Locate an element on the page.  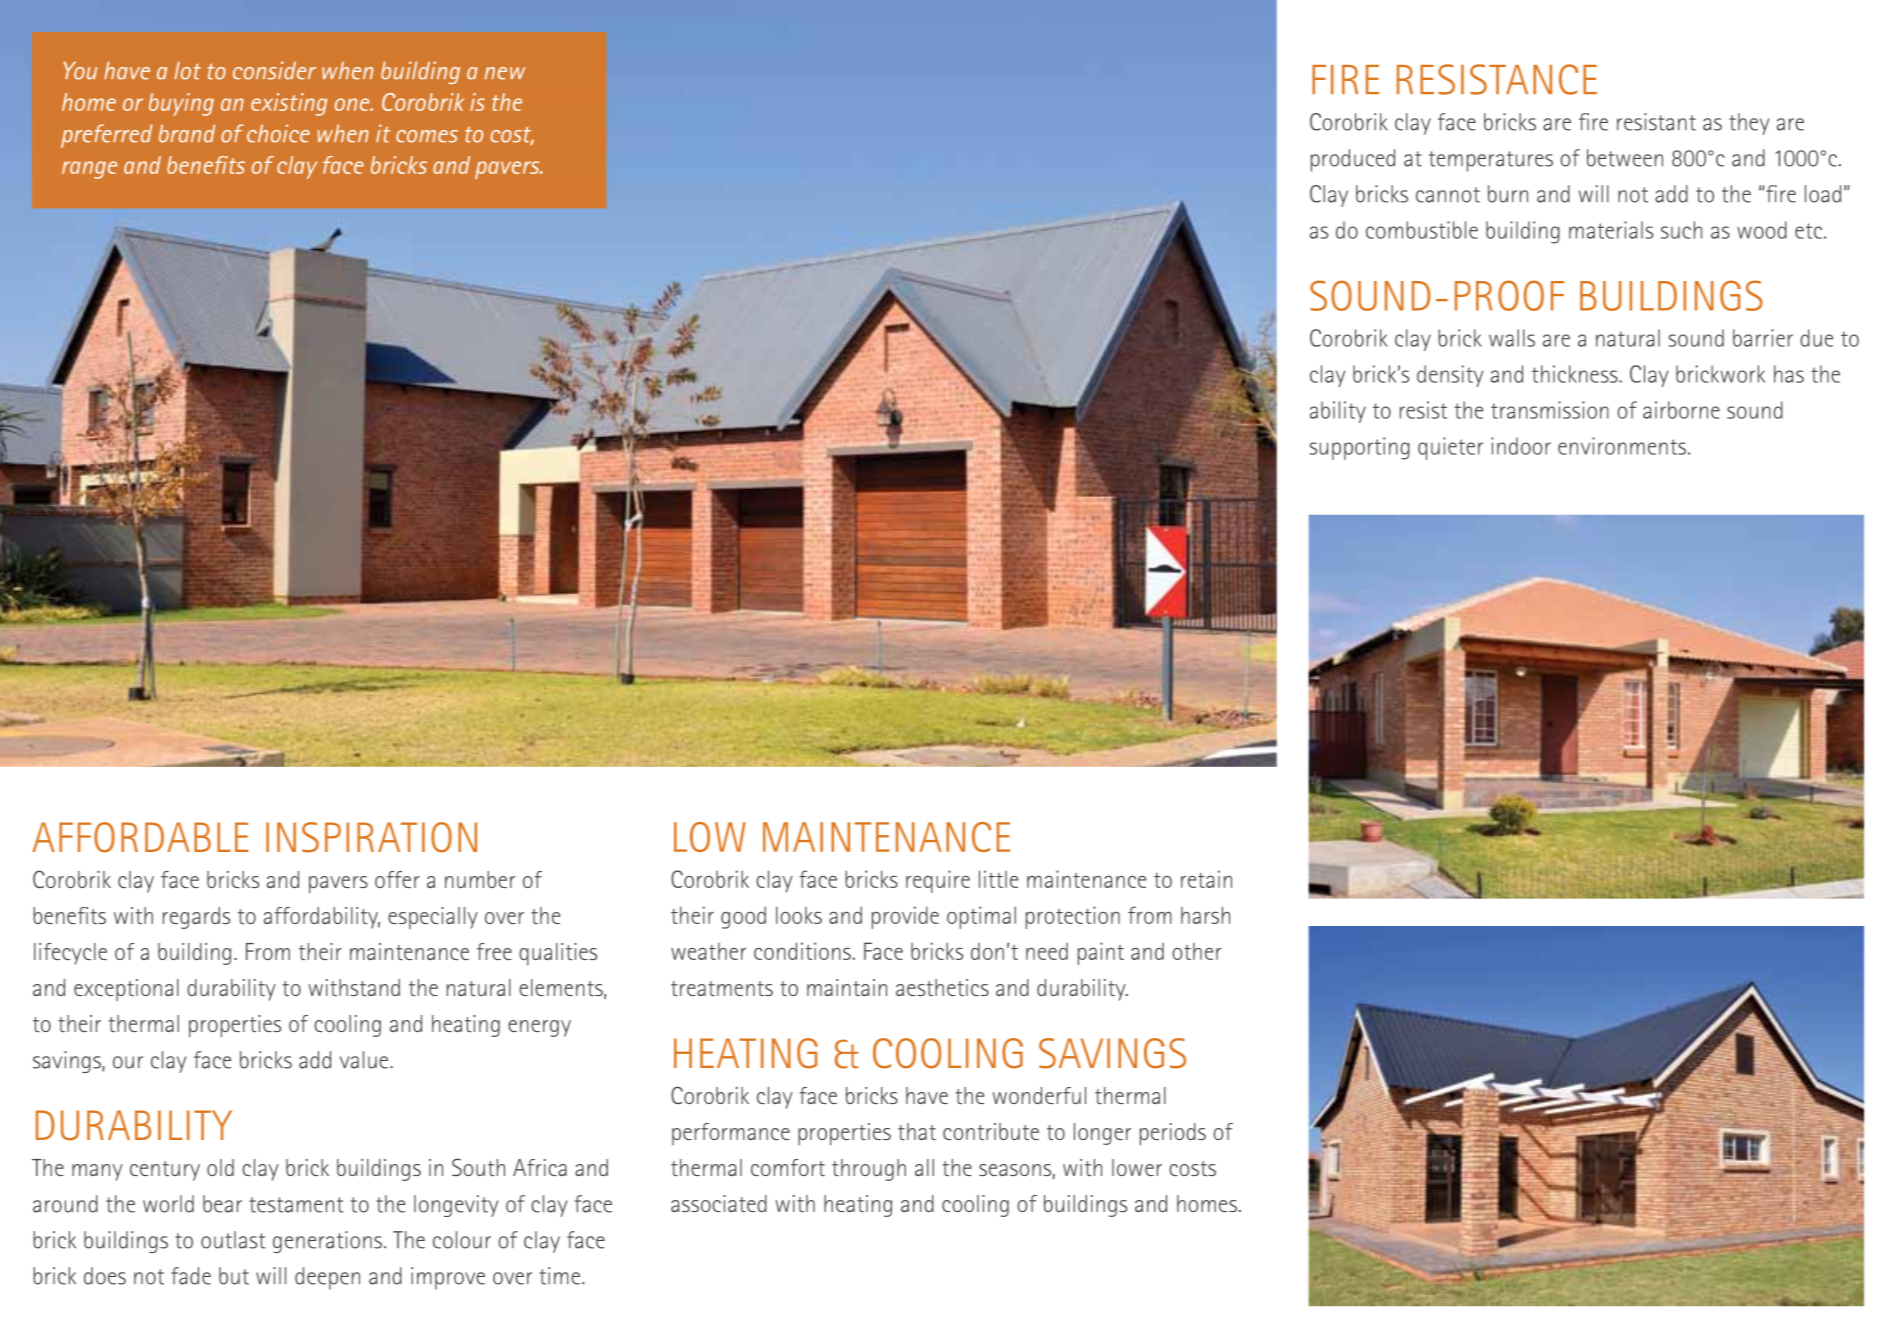
value is located at coordinates (365, 1060).
